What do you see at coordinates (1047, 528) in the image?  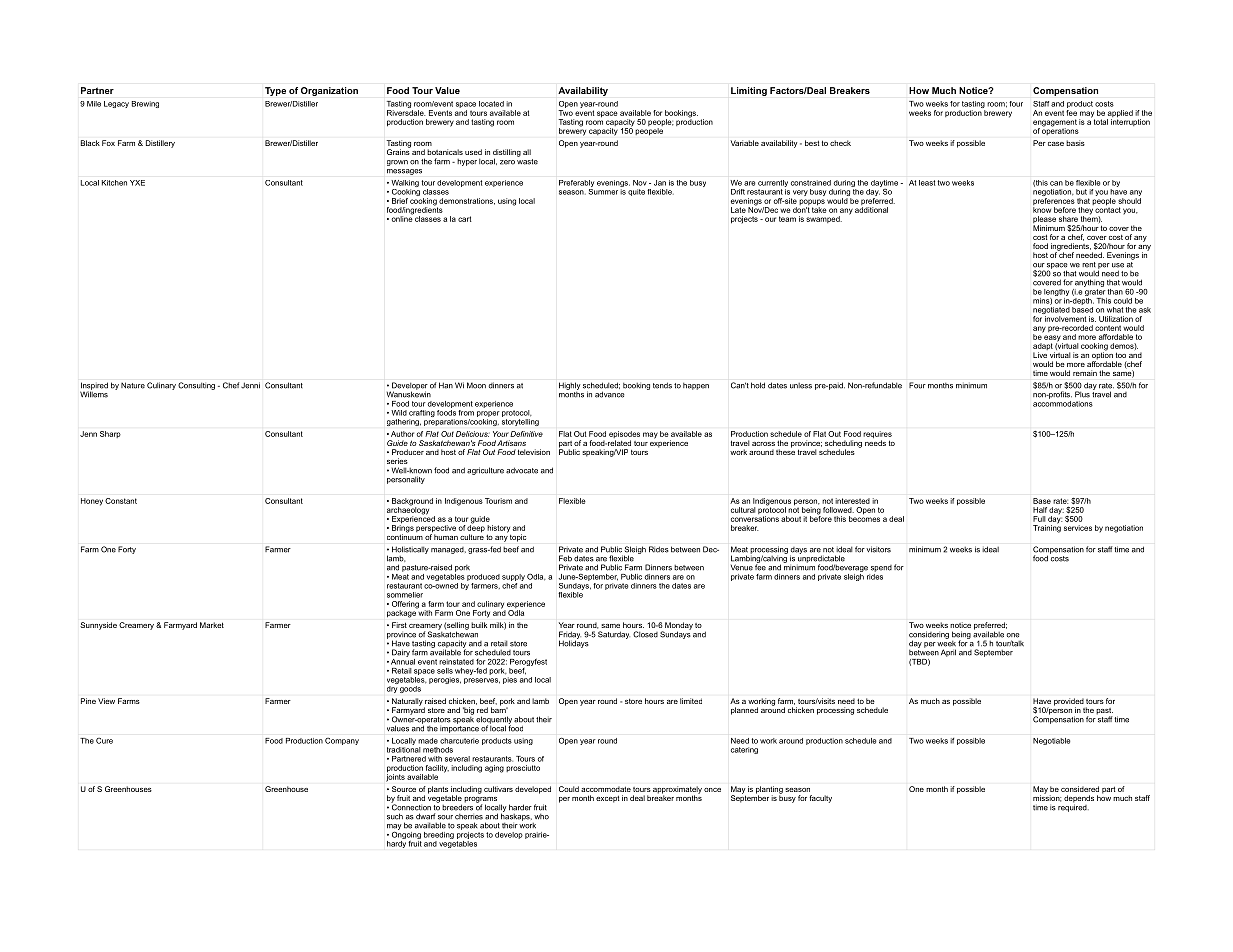 I see `Training` at bounding box center [1047, 528].
